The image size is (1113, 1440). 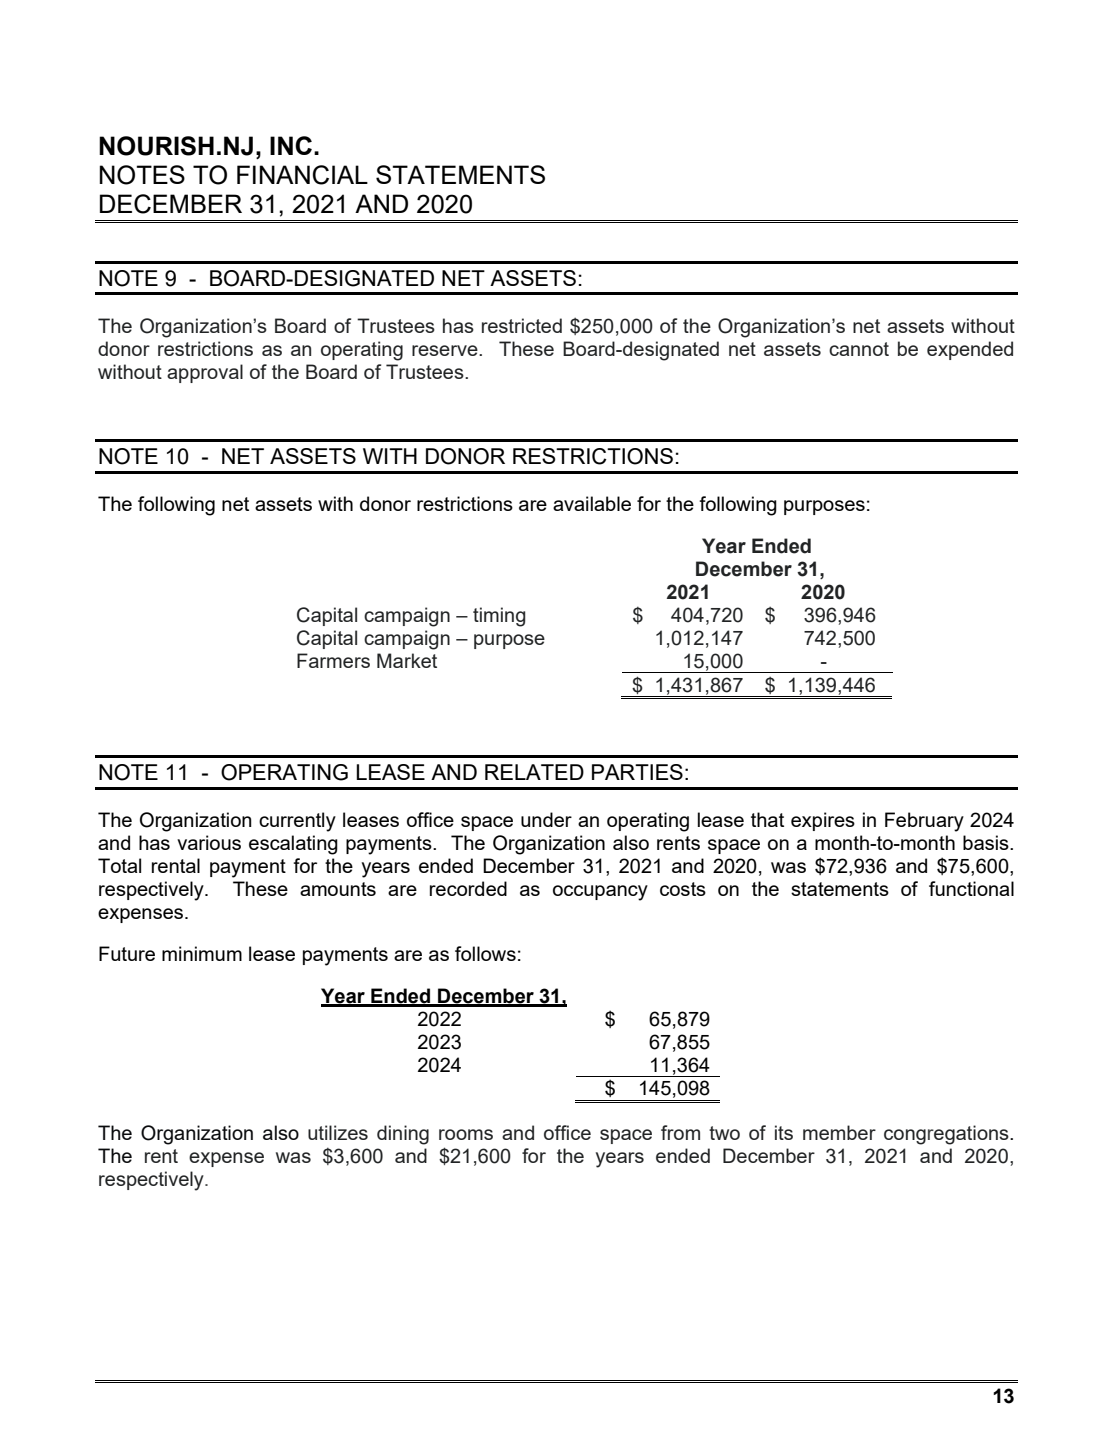 What do you see at coordinates (302, 175) in the image?
I see `FINANCIAL` at bounding box center [302, 175].
